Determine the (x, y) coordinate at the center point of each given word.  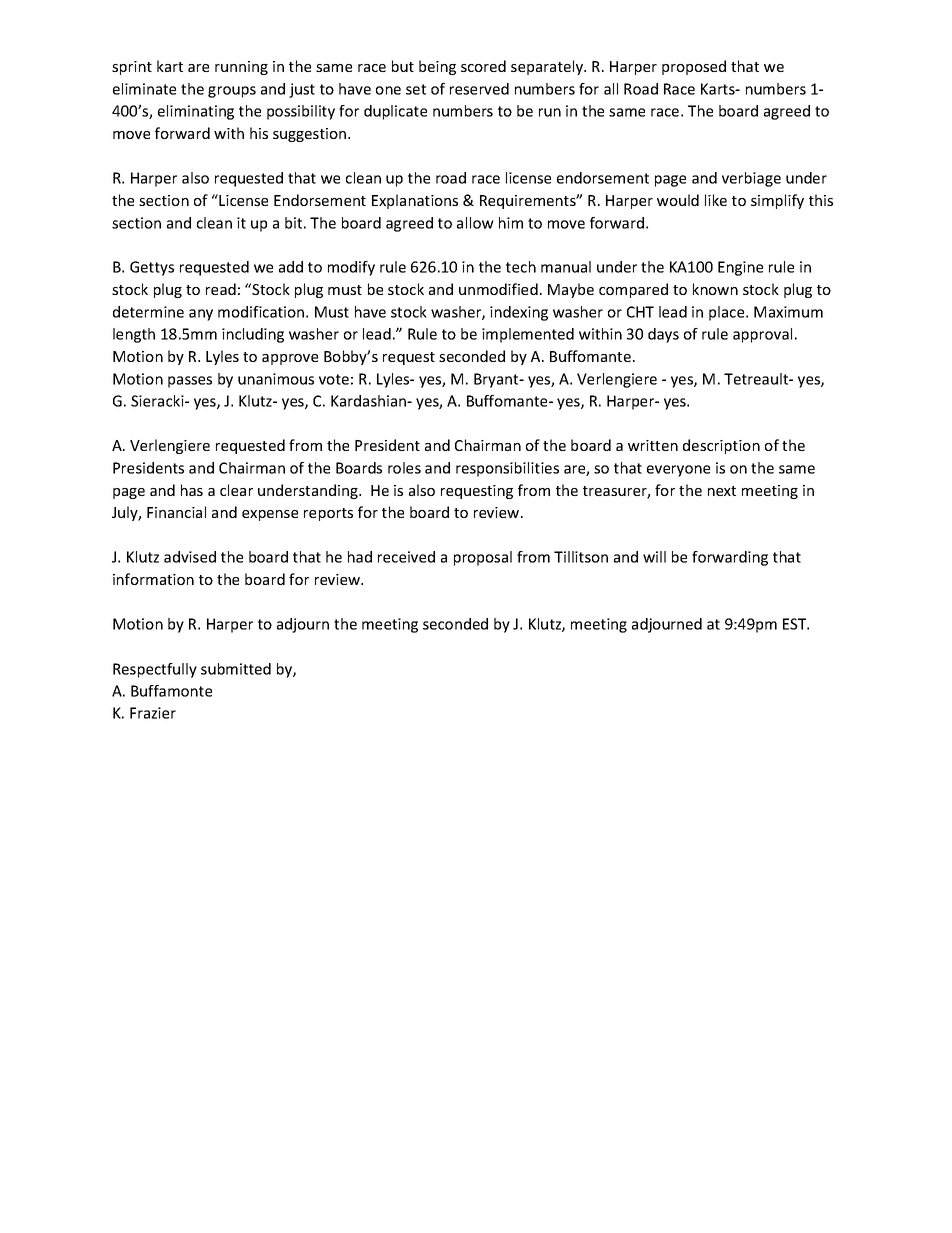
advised (190, 557)
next (722, 491)
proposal (483, 558)
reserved (479, 89)
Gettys (152, 268)
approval (762, 335)
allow (475, 223)
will (654, 557)
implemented (528, 335)
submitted (236, 669)
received (406, 557)
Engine (740, 268)
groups (232, 92)
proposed (694, 67)
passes (190, 382)
